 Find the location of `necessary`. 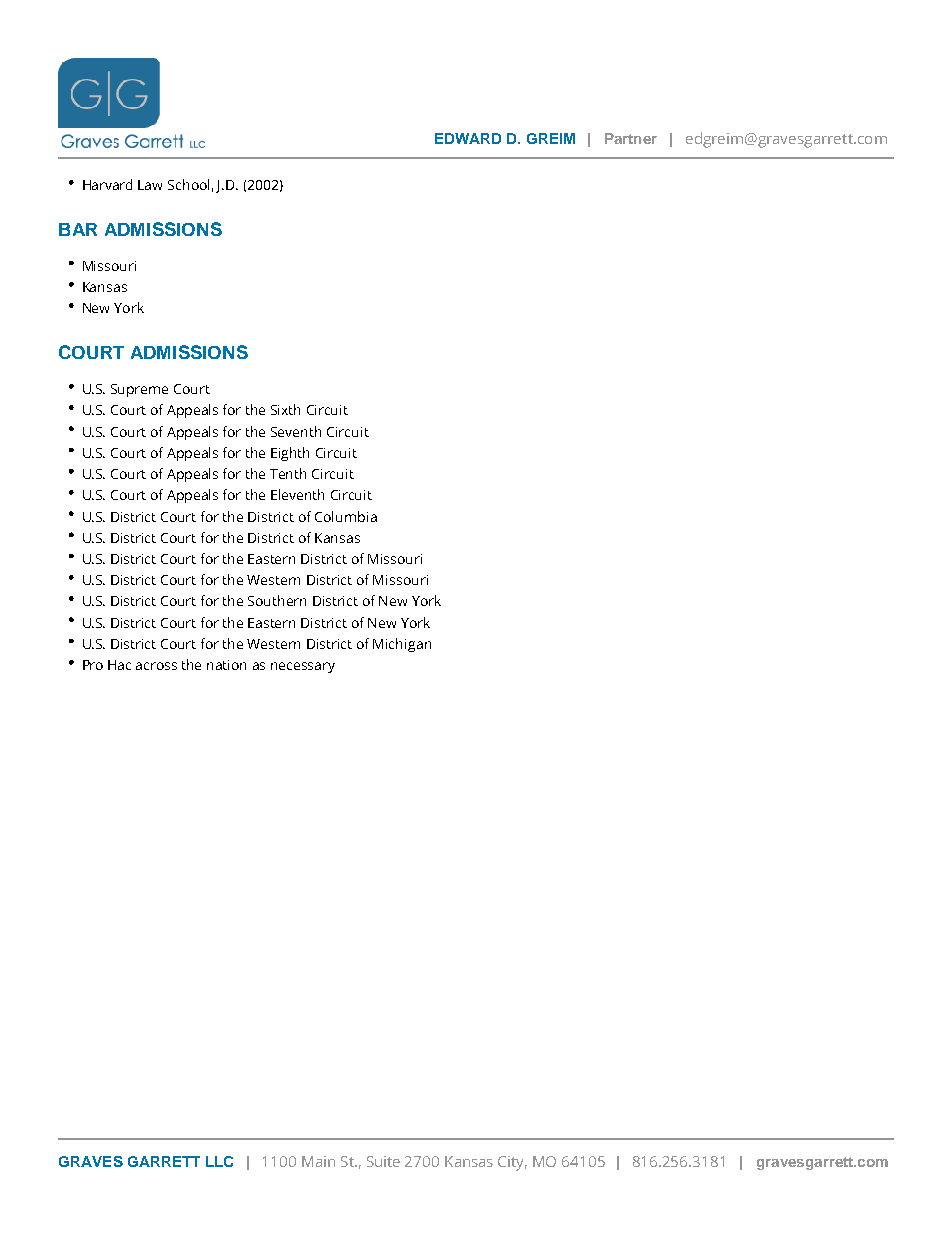

necessary is located at coordinates (303, 667).
